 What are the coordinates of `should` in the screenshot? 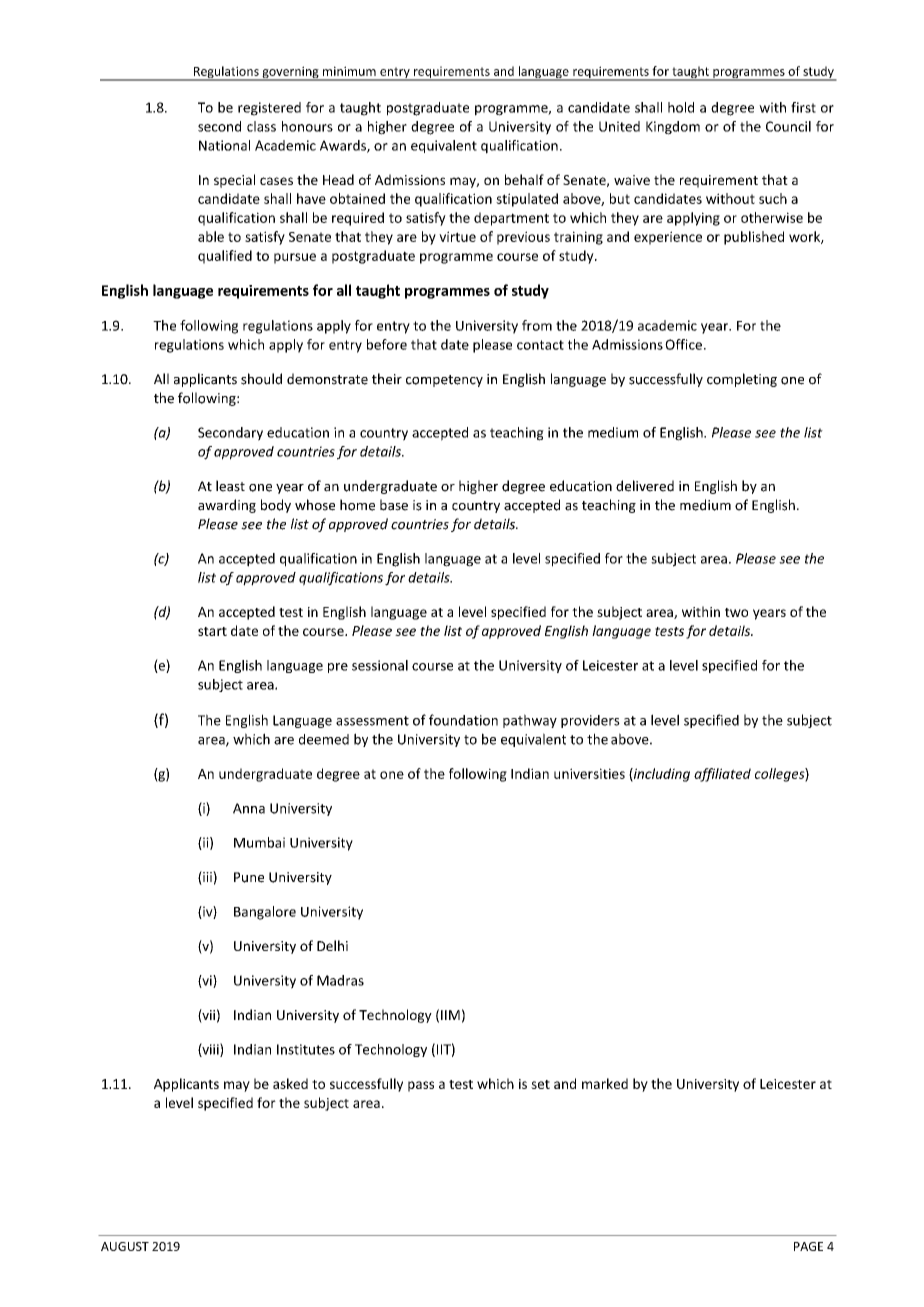 It's located at (261, 379).
